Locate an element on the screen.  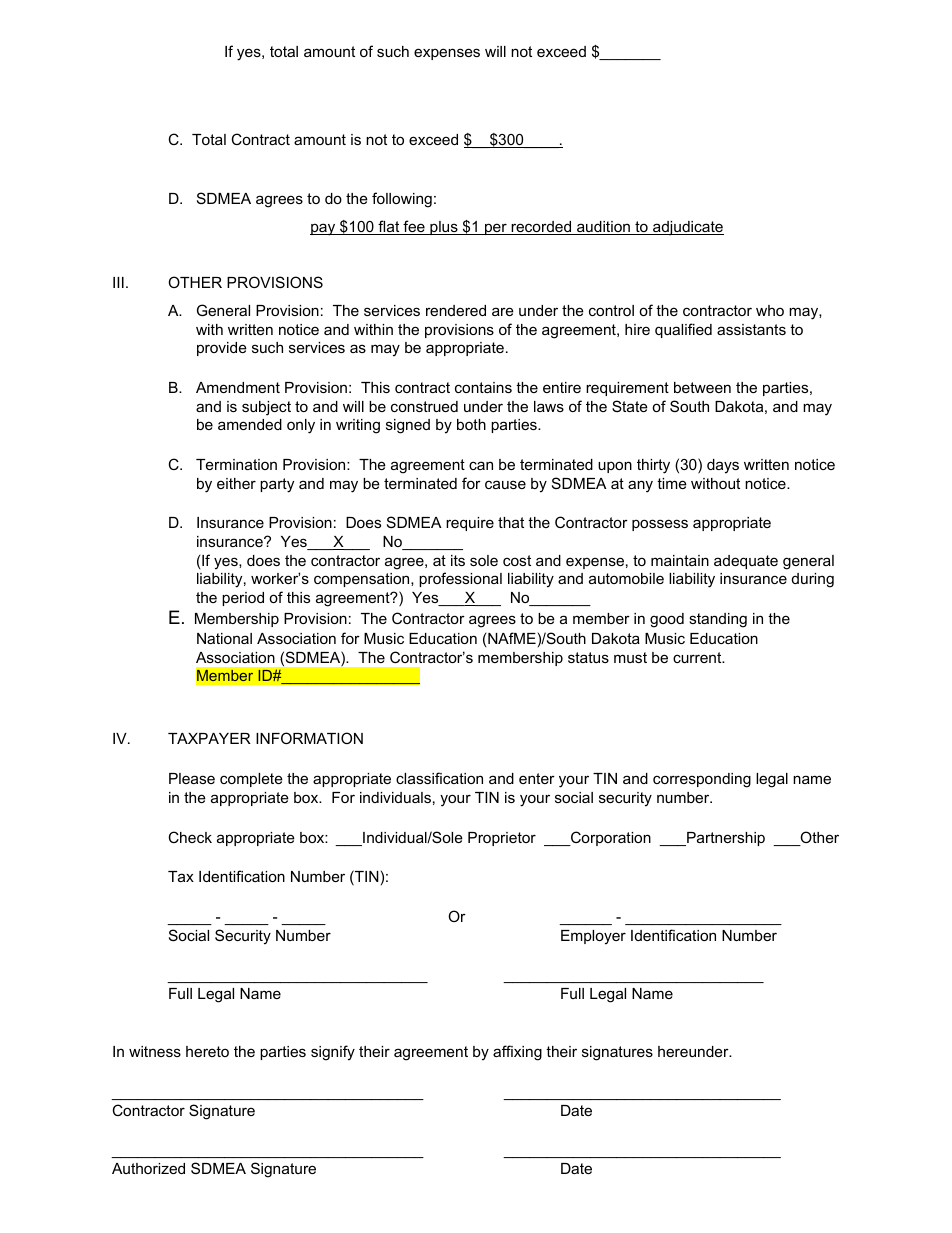
Authorized is located at coordinates (148, 1168).
